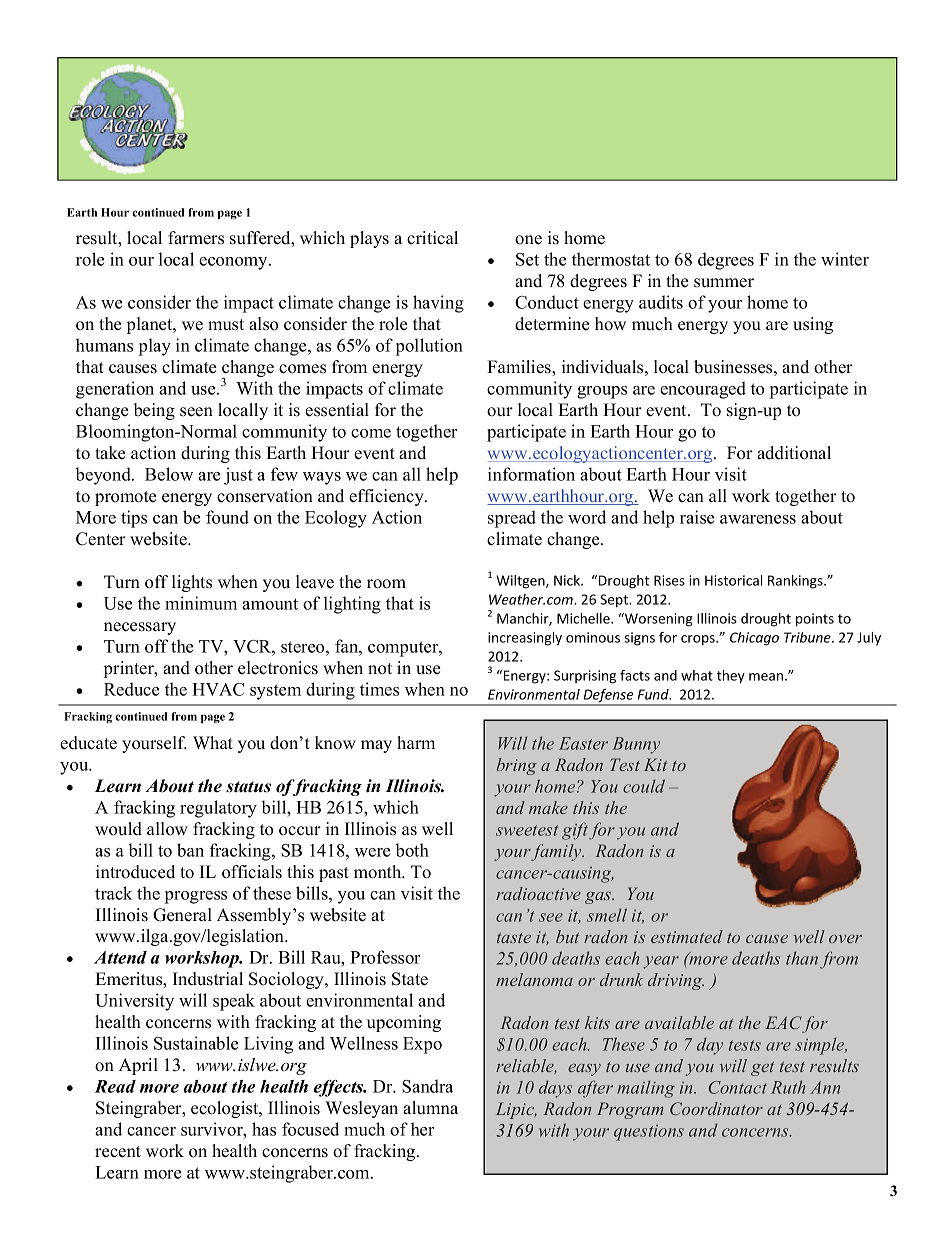  Describe the element at coordinates (568, 580) in the screenshot. I see `Nick` at that location.
